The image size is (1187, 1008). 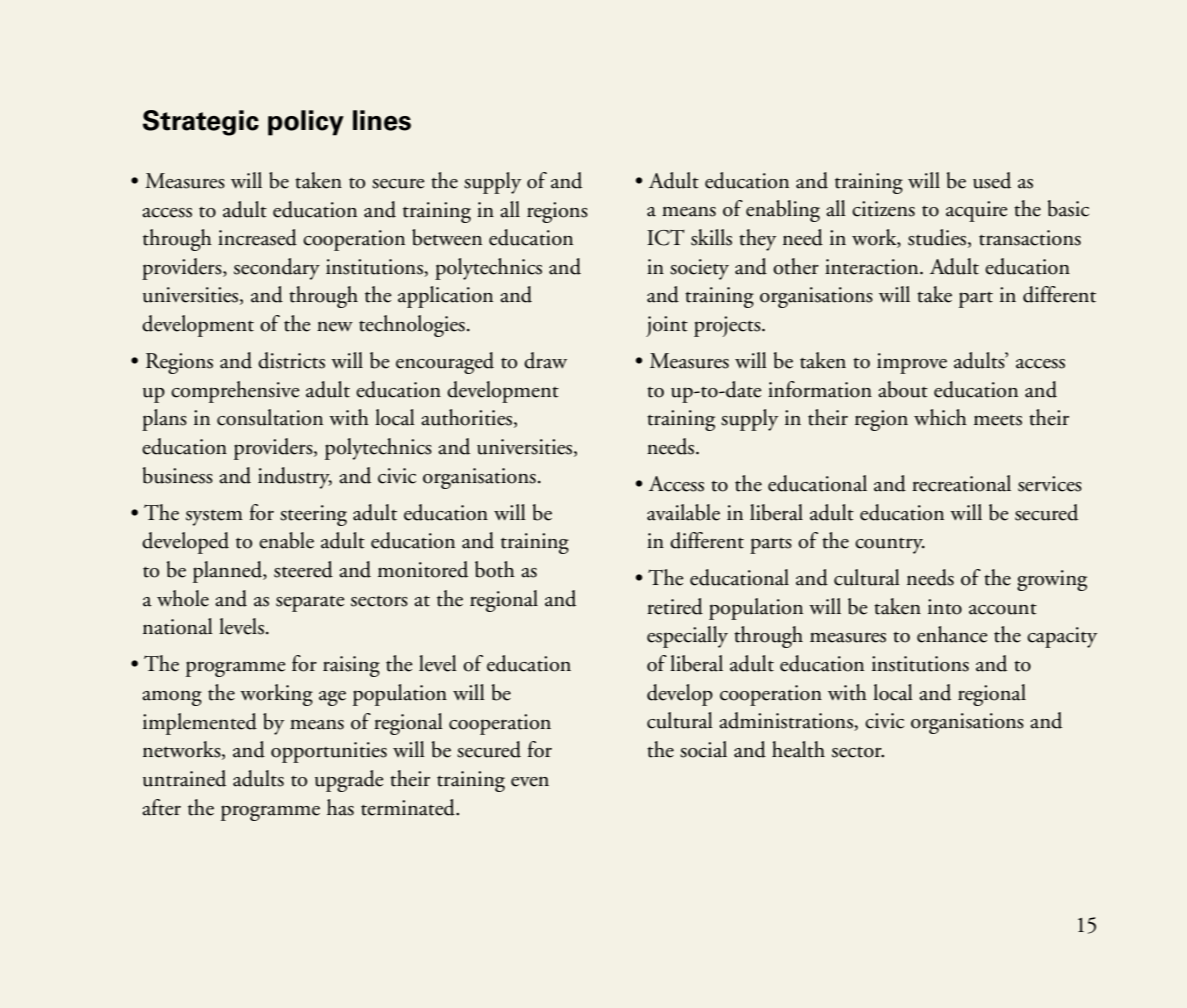 What do you see at coordinates (382, 120) in the document?
I see `lines` at bounding box center [382, 120].
